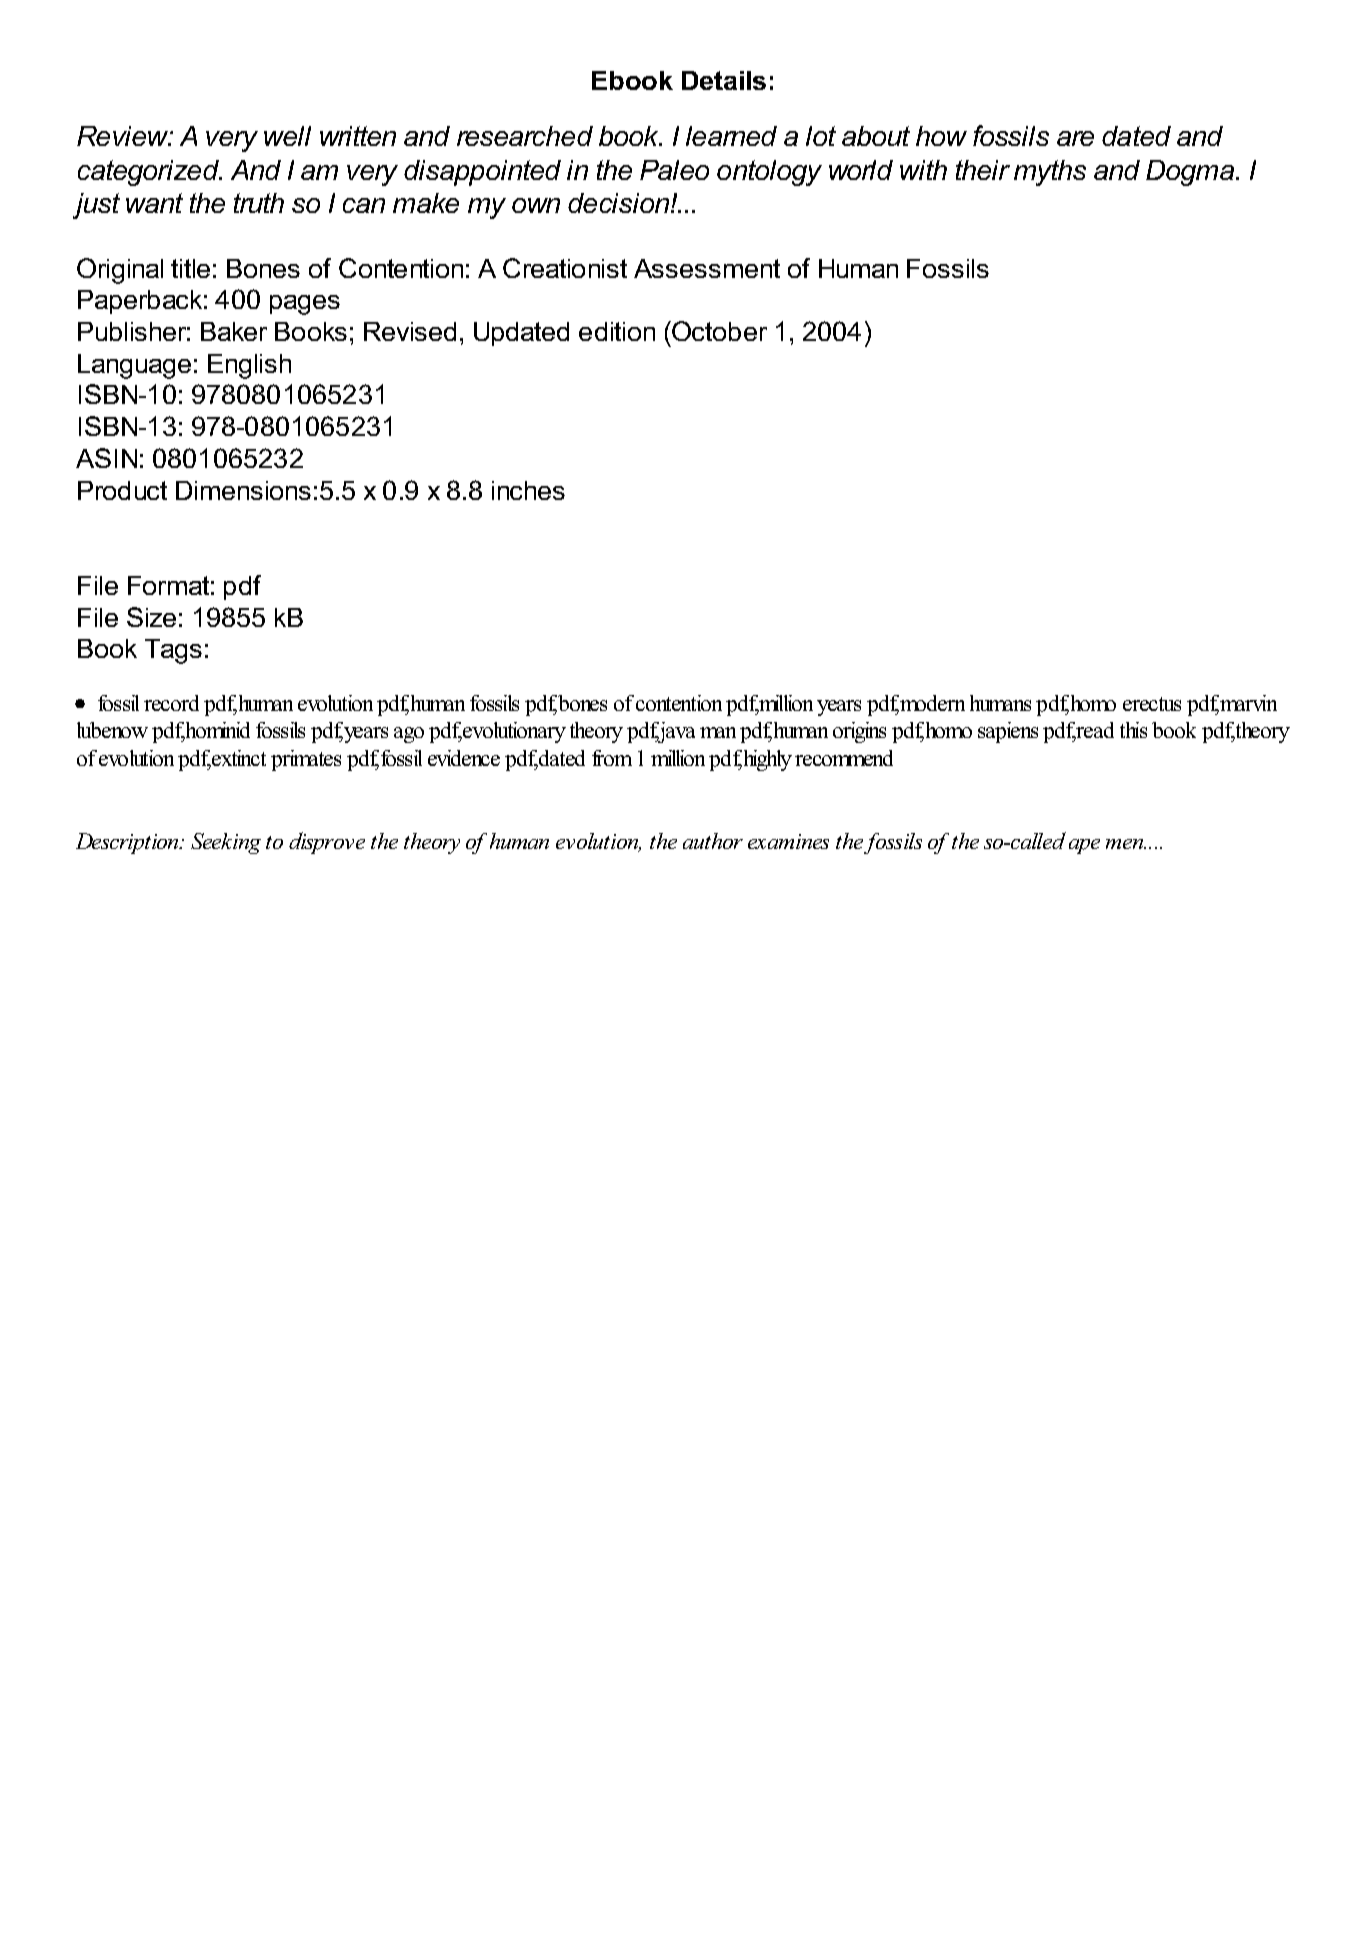  What do you see at coordinates (528, 490) in the document?
I see `inches` at bounding box center [528, 490].
